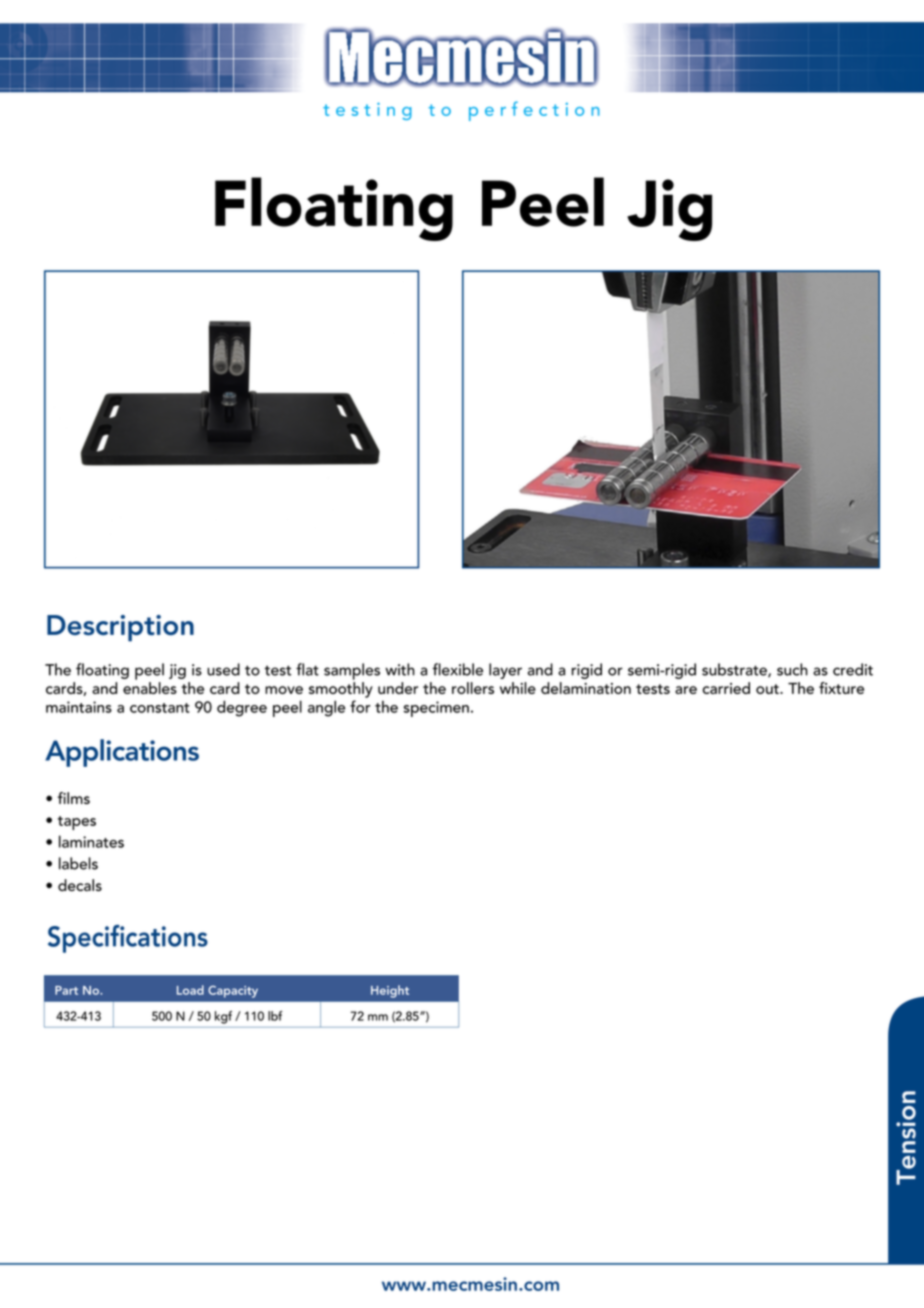  What do you see at coordinates (735, 670) in the document?
I see `substrate` at bounding box center [735, 670].
